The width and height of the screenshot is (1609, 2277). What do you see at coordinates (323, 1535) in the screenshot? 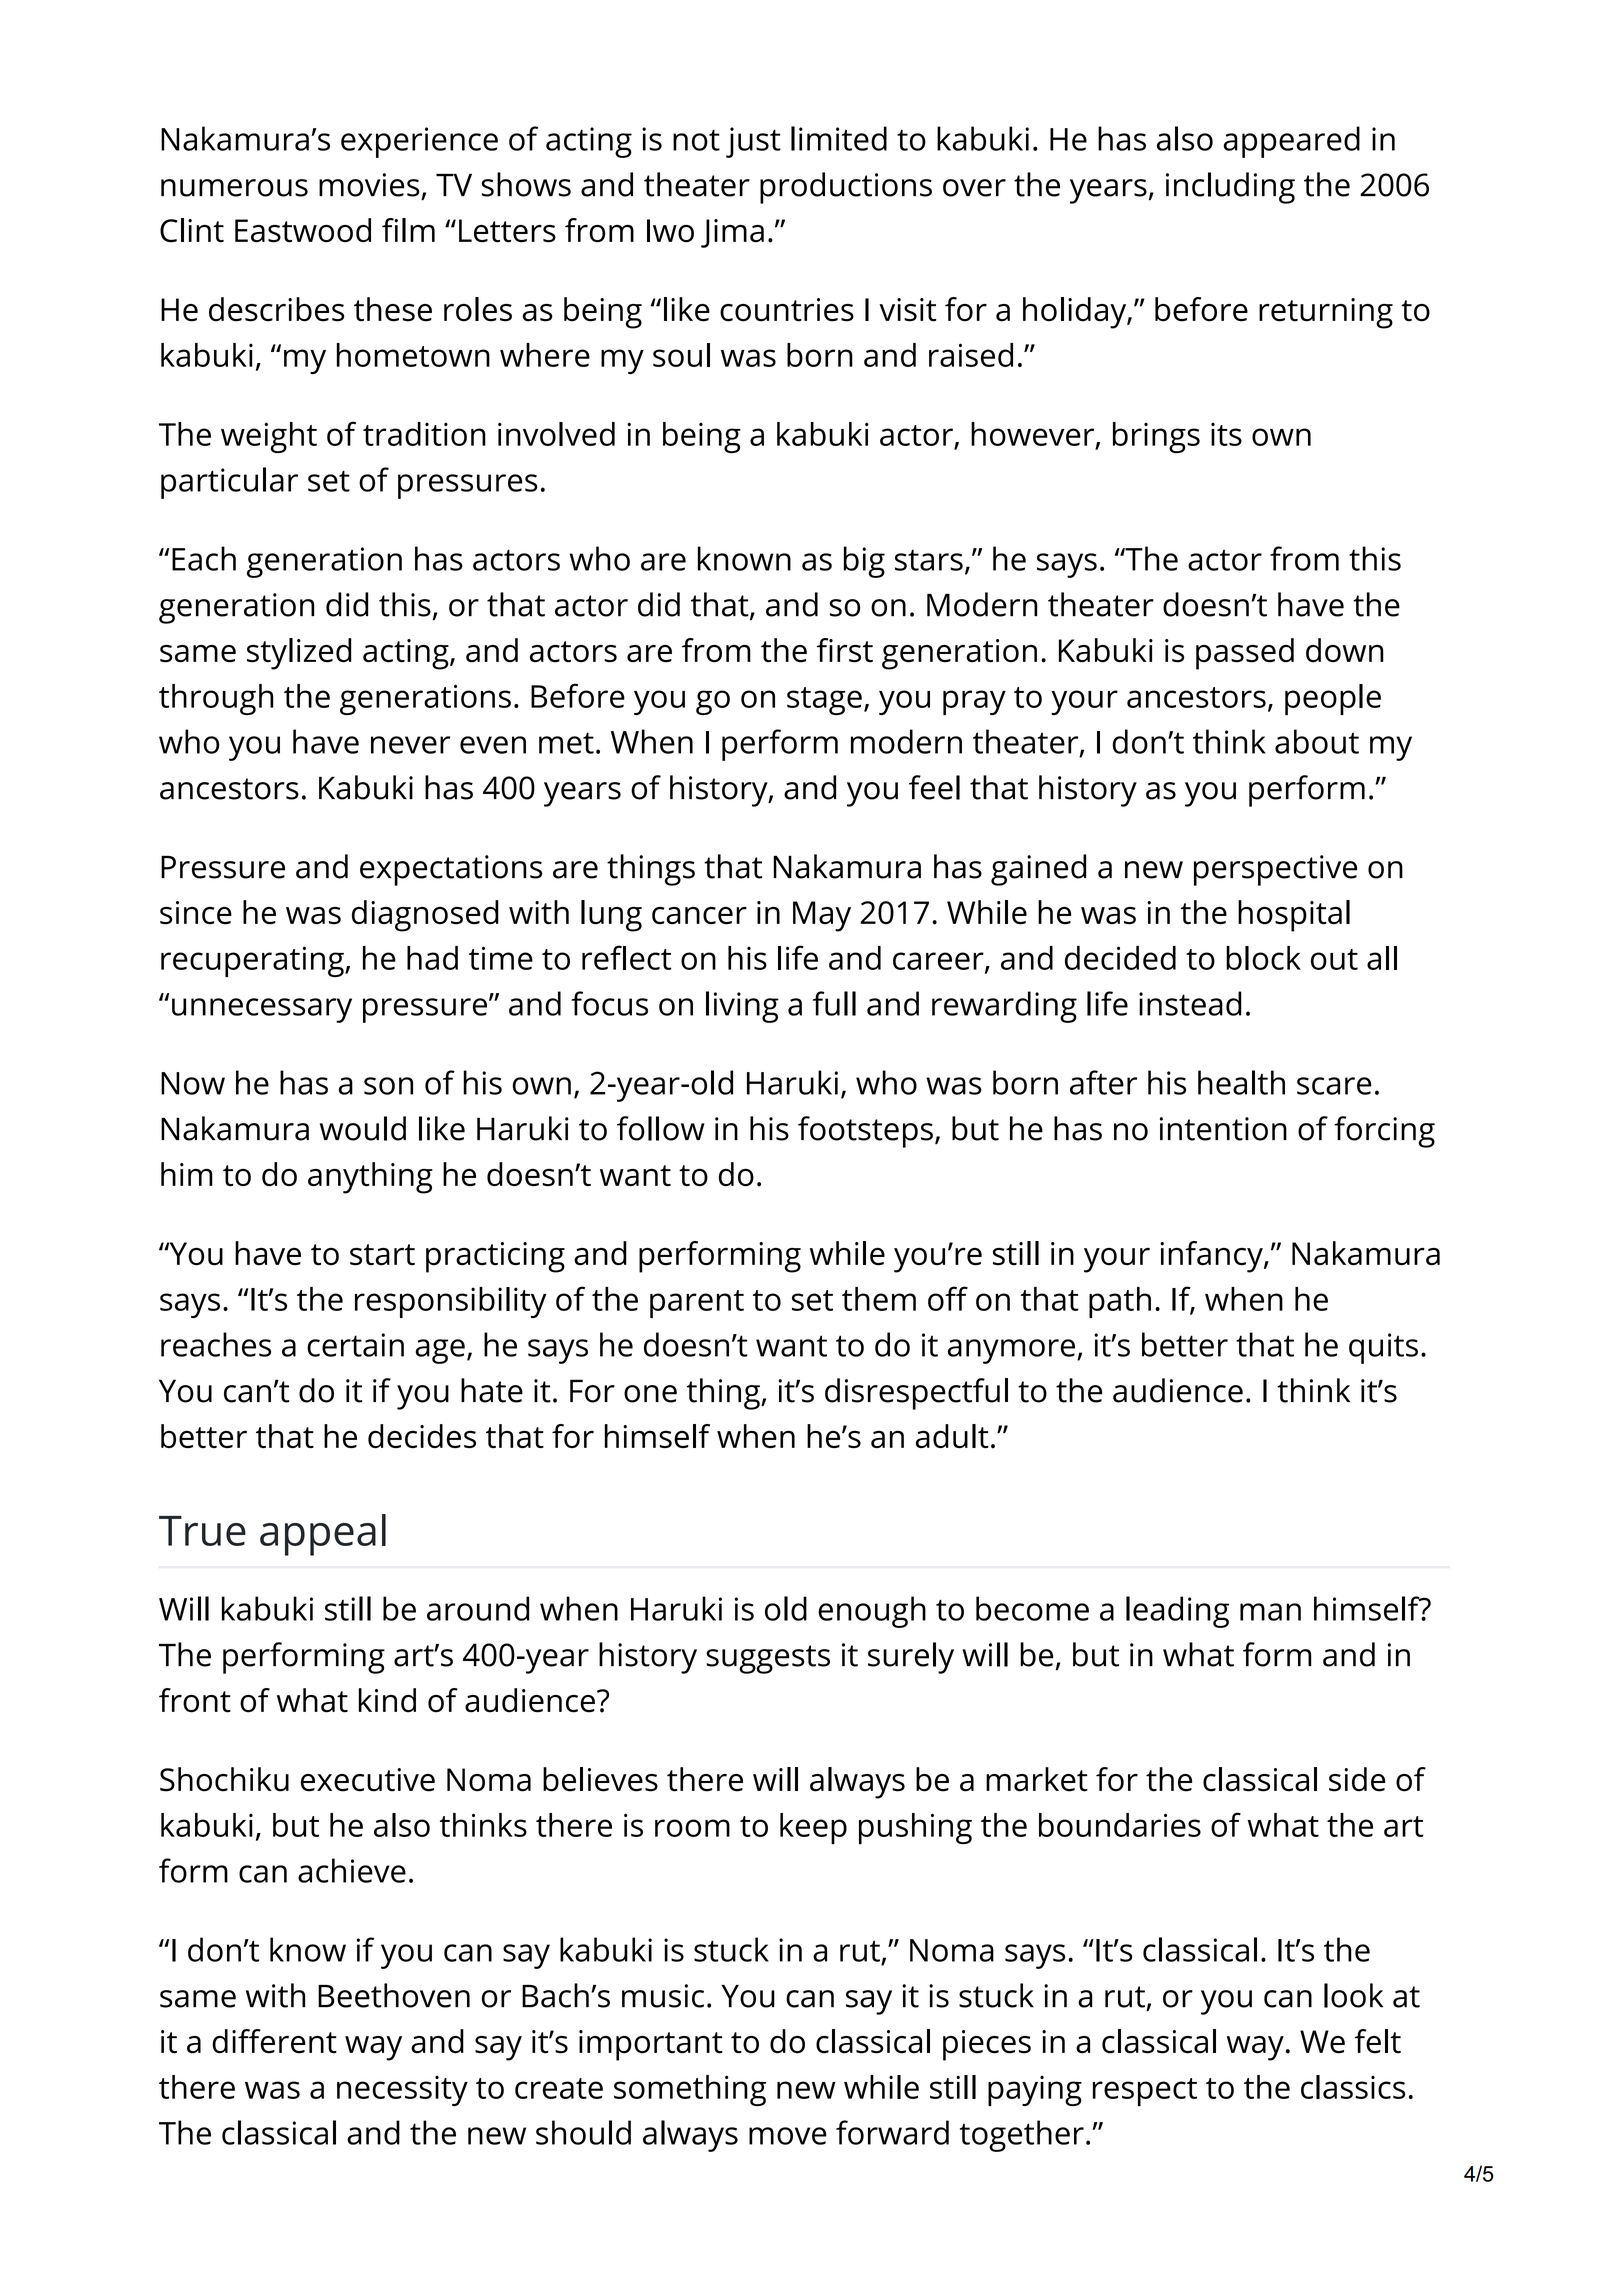
I see `appeal` at bounding box center [323, 1535].
